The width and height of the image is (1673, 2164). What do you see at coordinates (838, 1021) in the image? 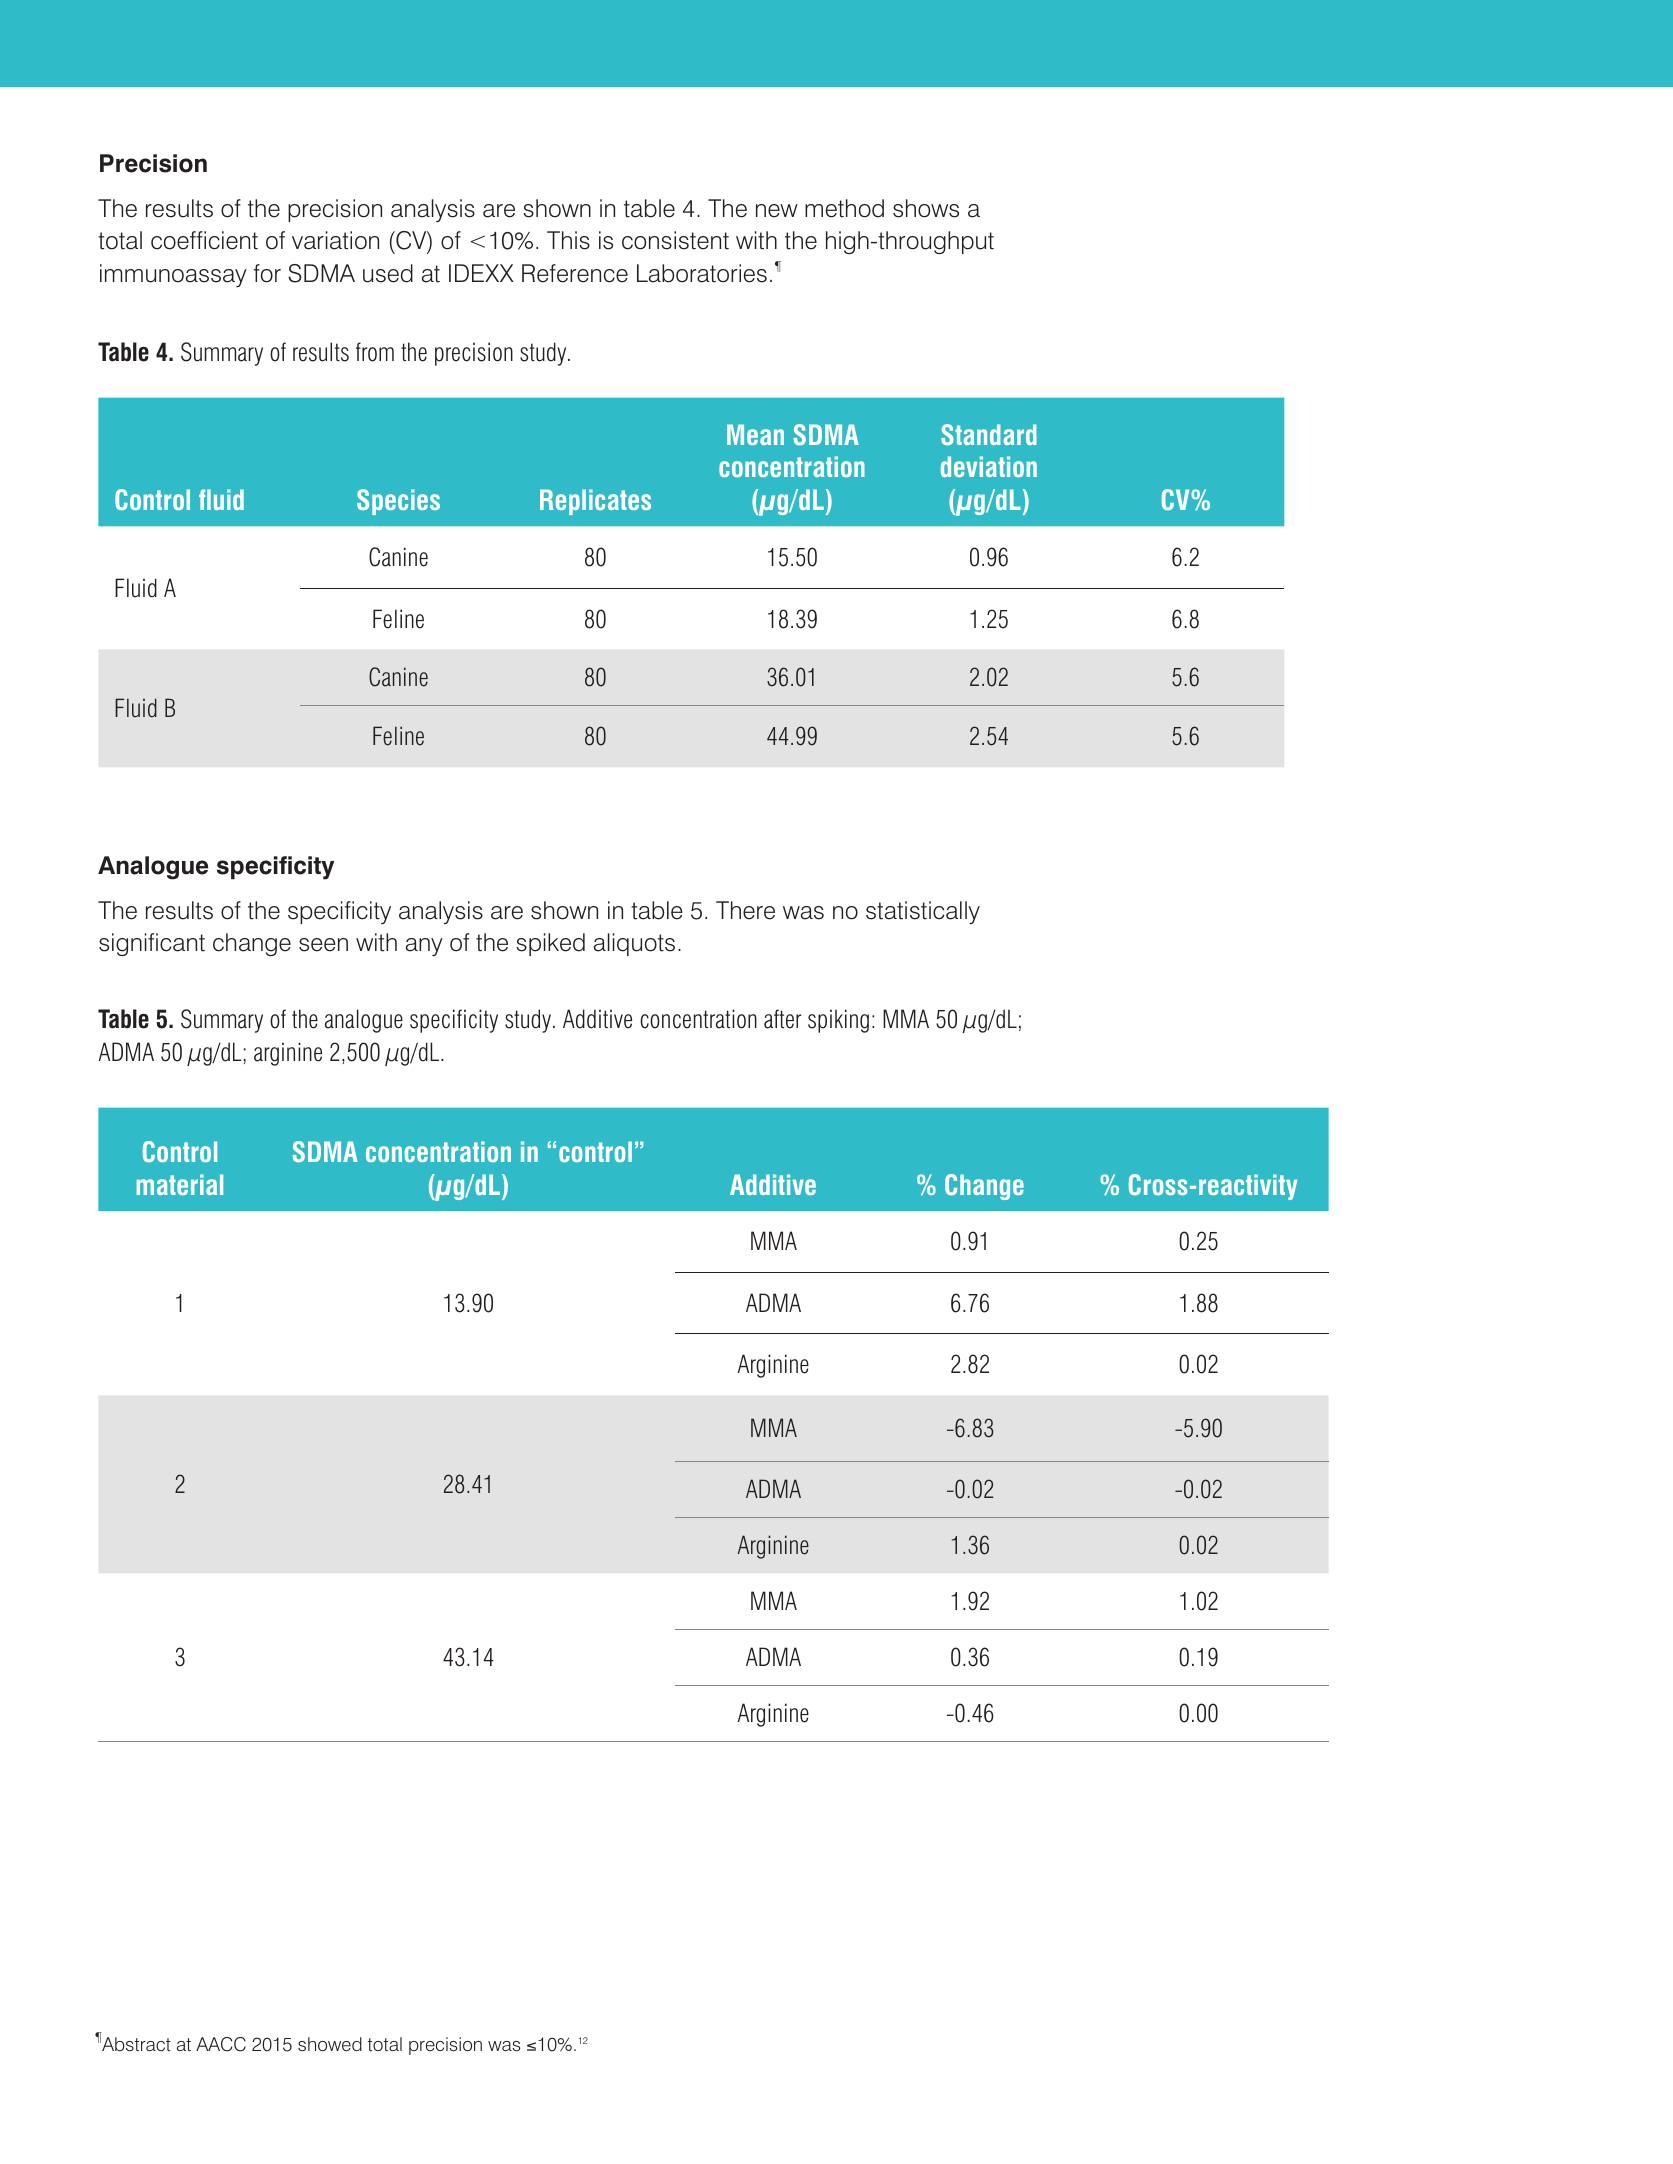
I see `spiking` at bounding box center [838, 1021].
